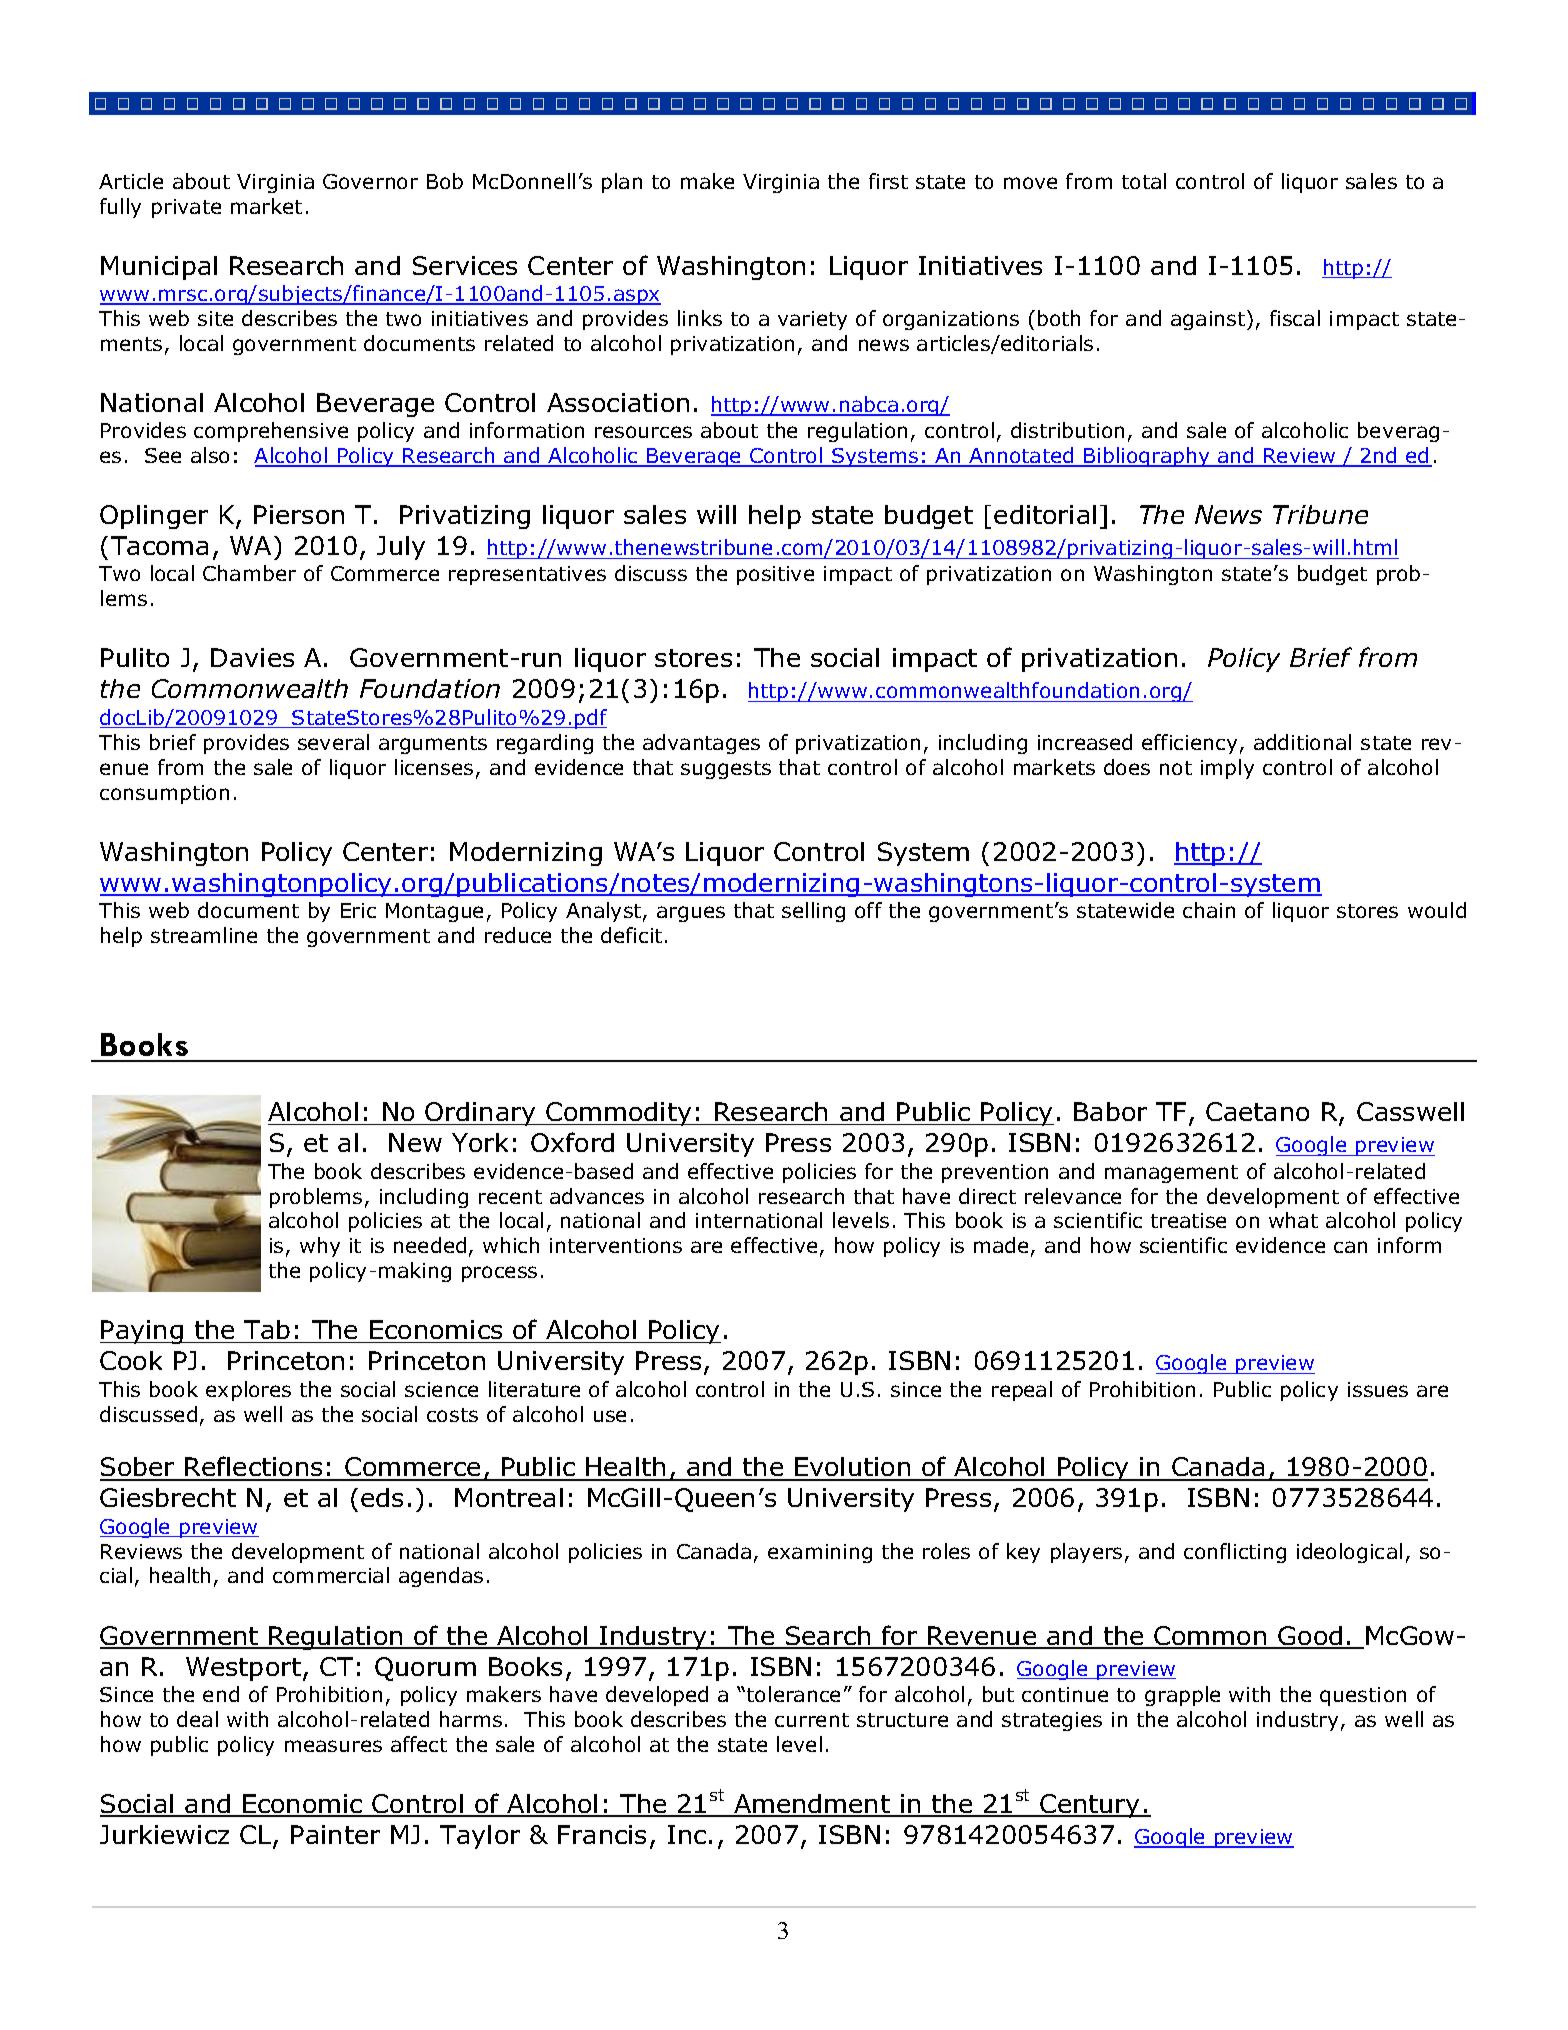 This page has height=2030, width=1568. I want to click on private, so click(186, 208).
